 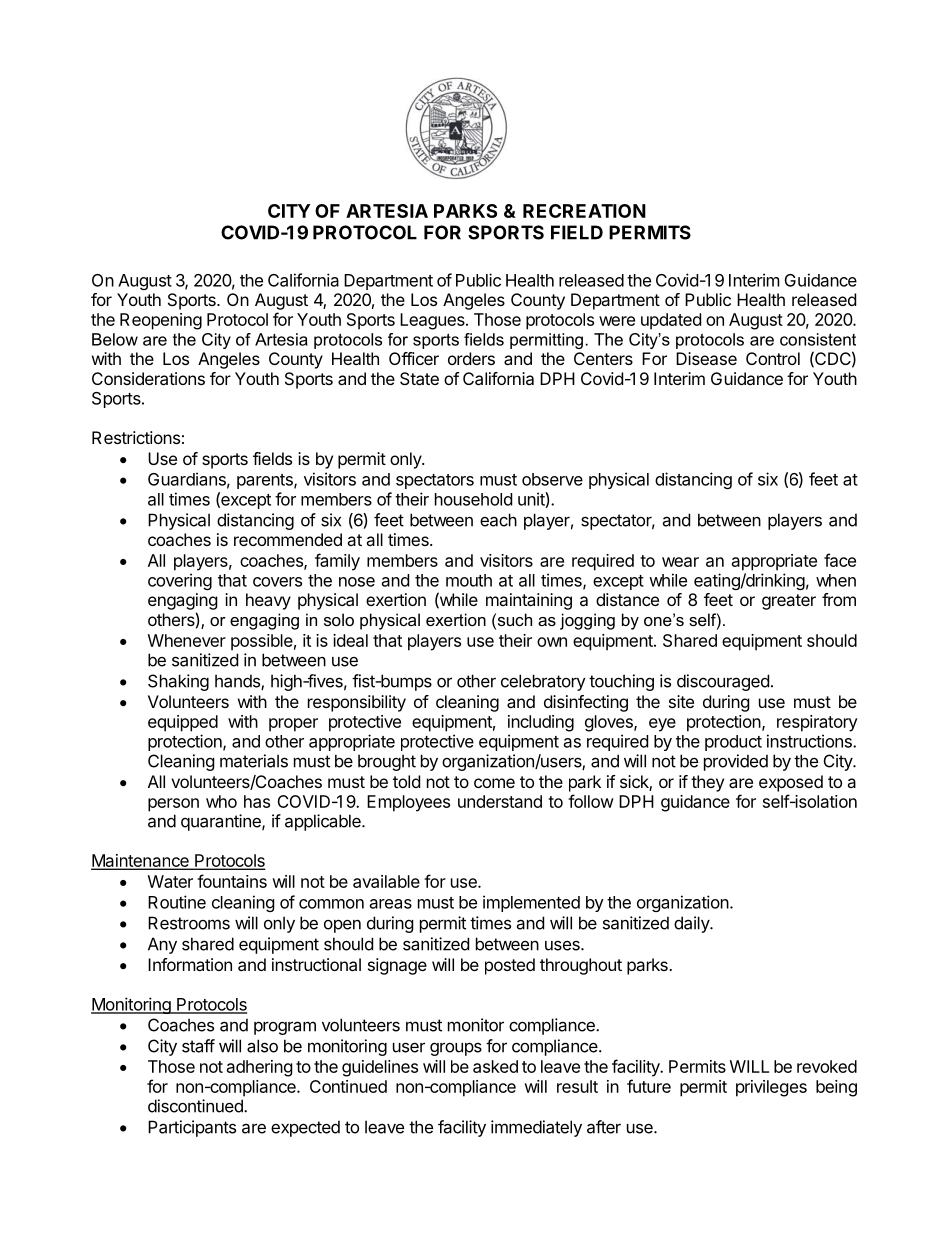 What do you see at coordinates (671, 321) in the screenshot?
I see `updated` at bounding box center [671, 321].
